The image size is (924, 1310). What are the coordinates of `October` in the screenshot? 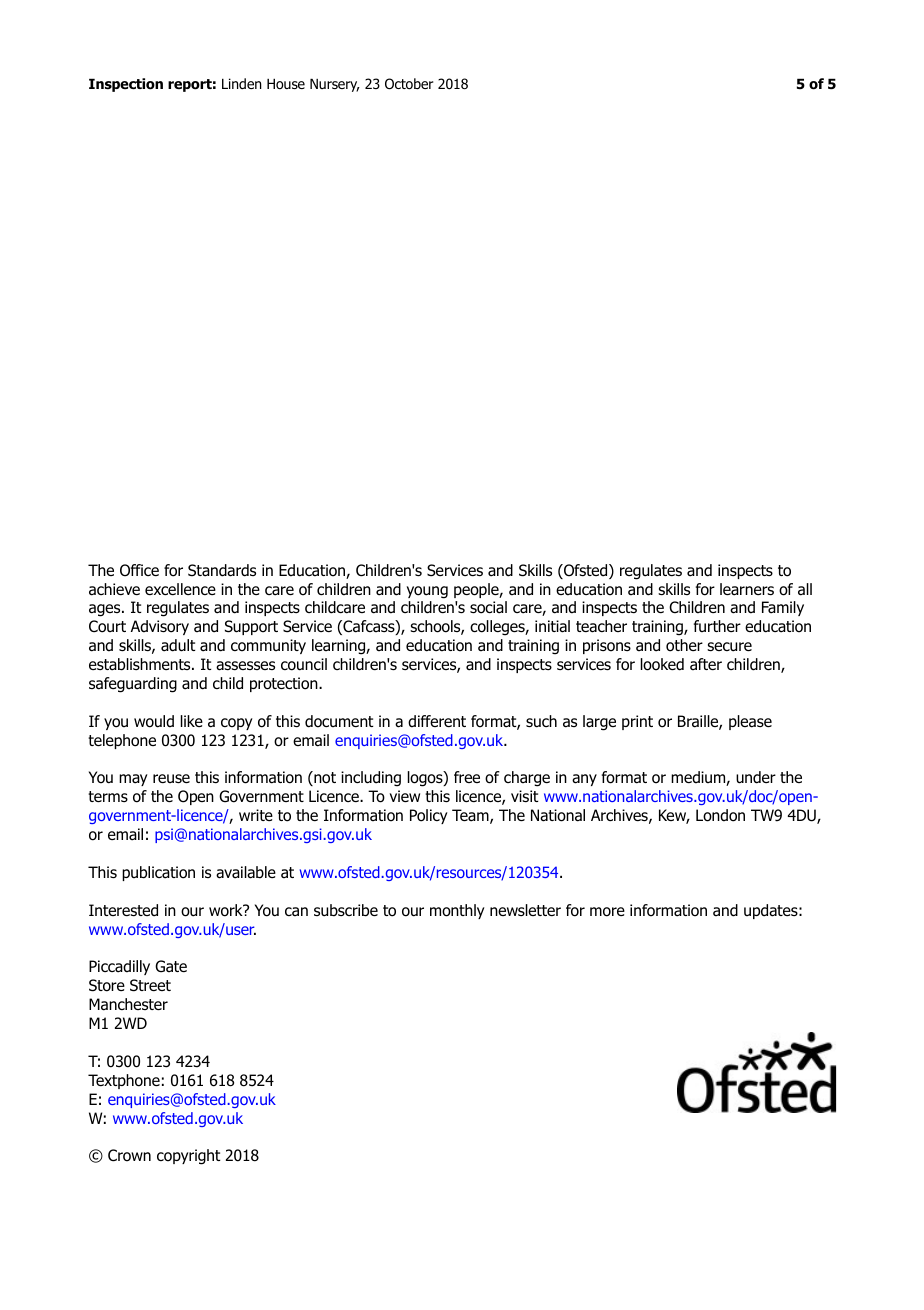 It's located at (409, 84).
